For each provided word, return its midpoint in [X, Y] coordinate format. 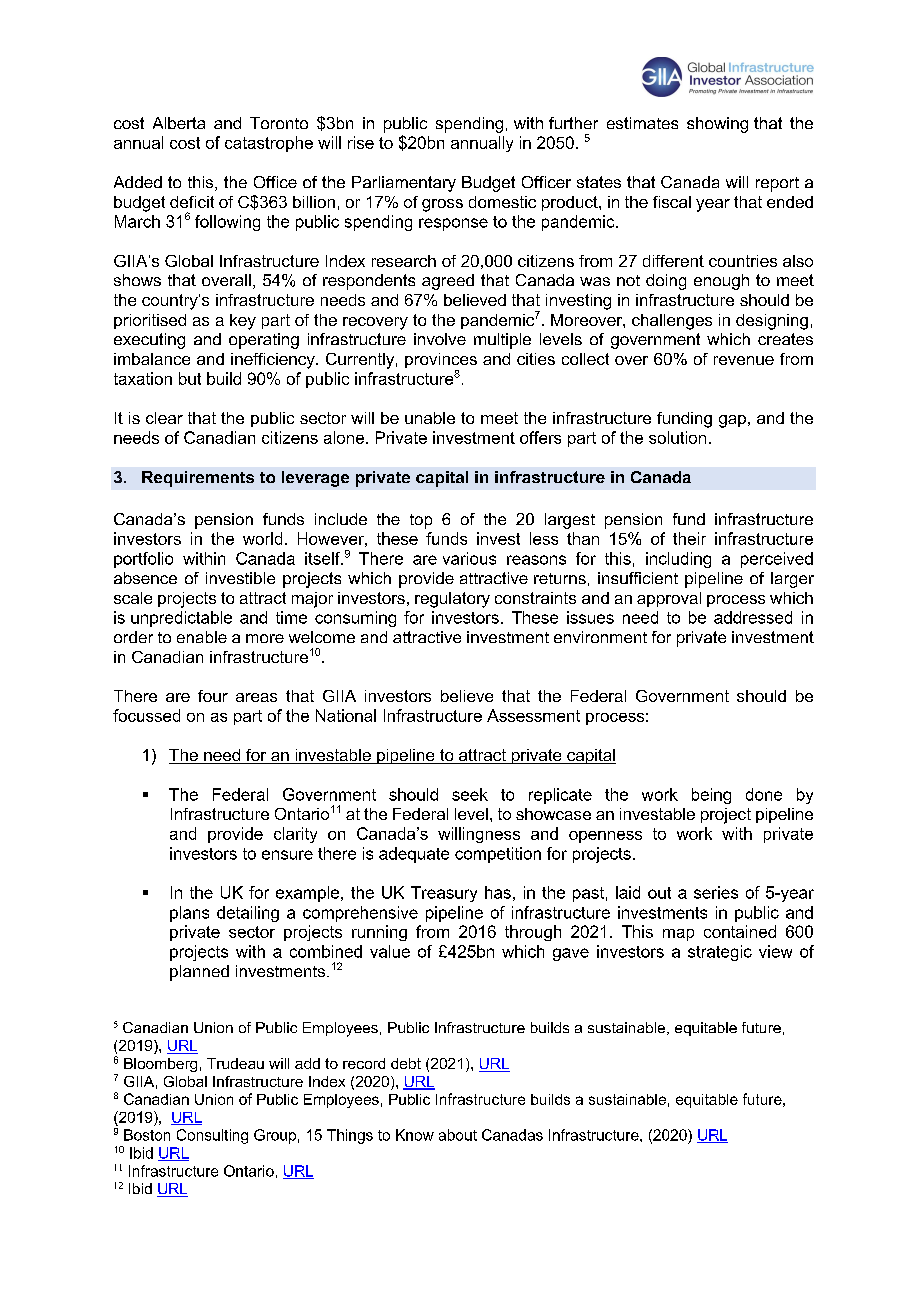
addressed [753, 617]
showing [717, 125]
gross [442, 205]
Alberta [179, 123]
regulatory [452, 600]
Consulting [212, 1136]
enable [202, 637]
